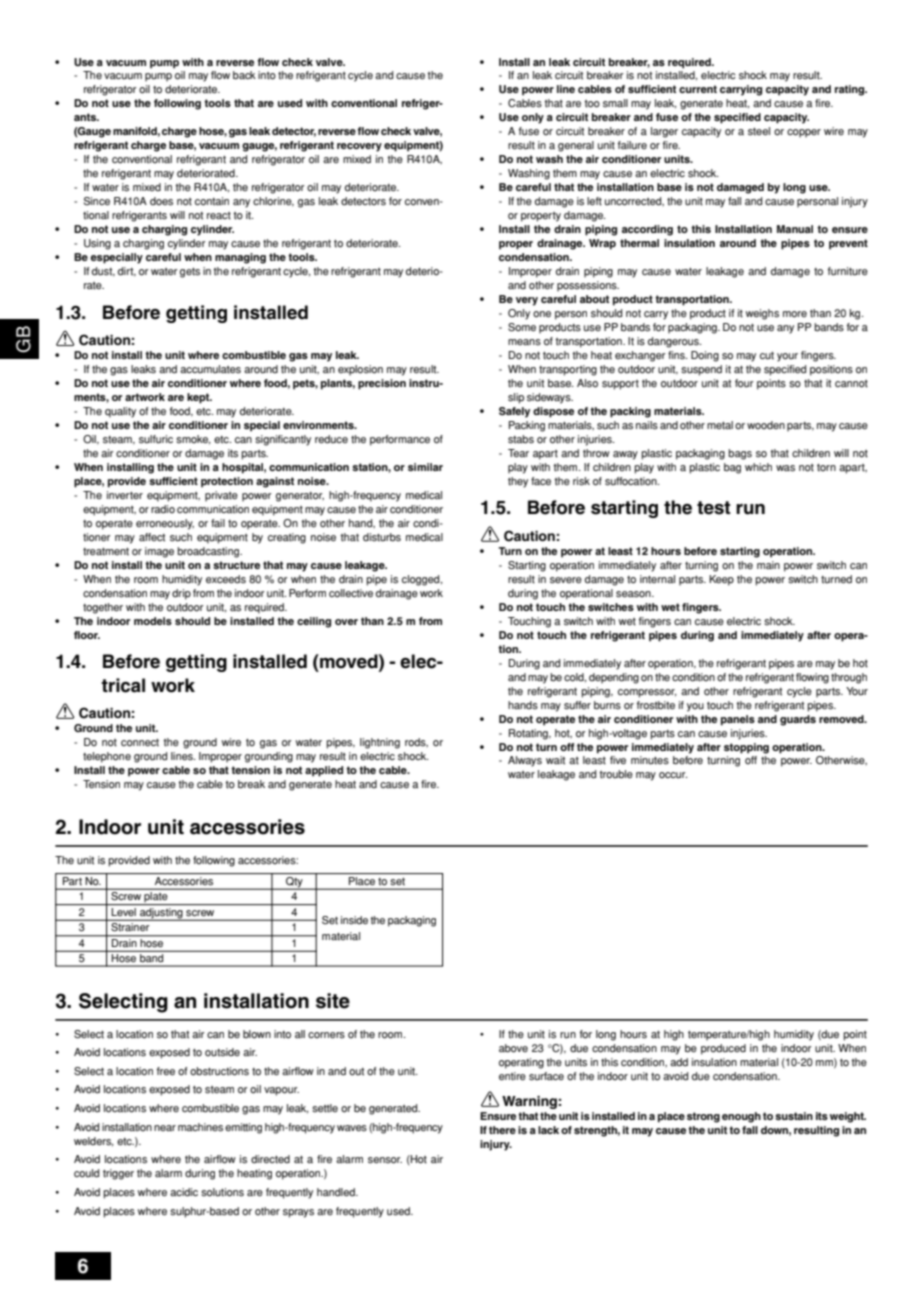 Image resolution: width=924 pixels, height=1308 pixels. Describe the element at coordinates (184, 1192) in the image. I see `acidic` at that location.
